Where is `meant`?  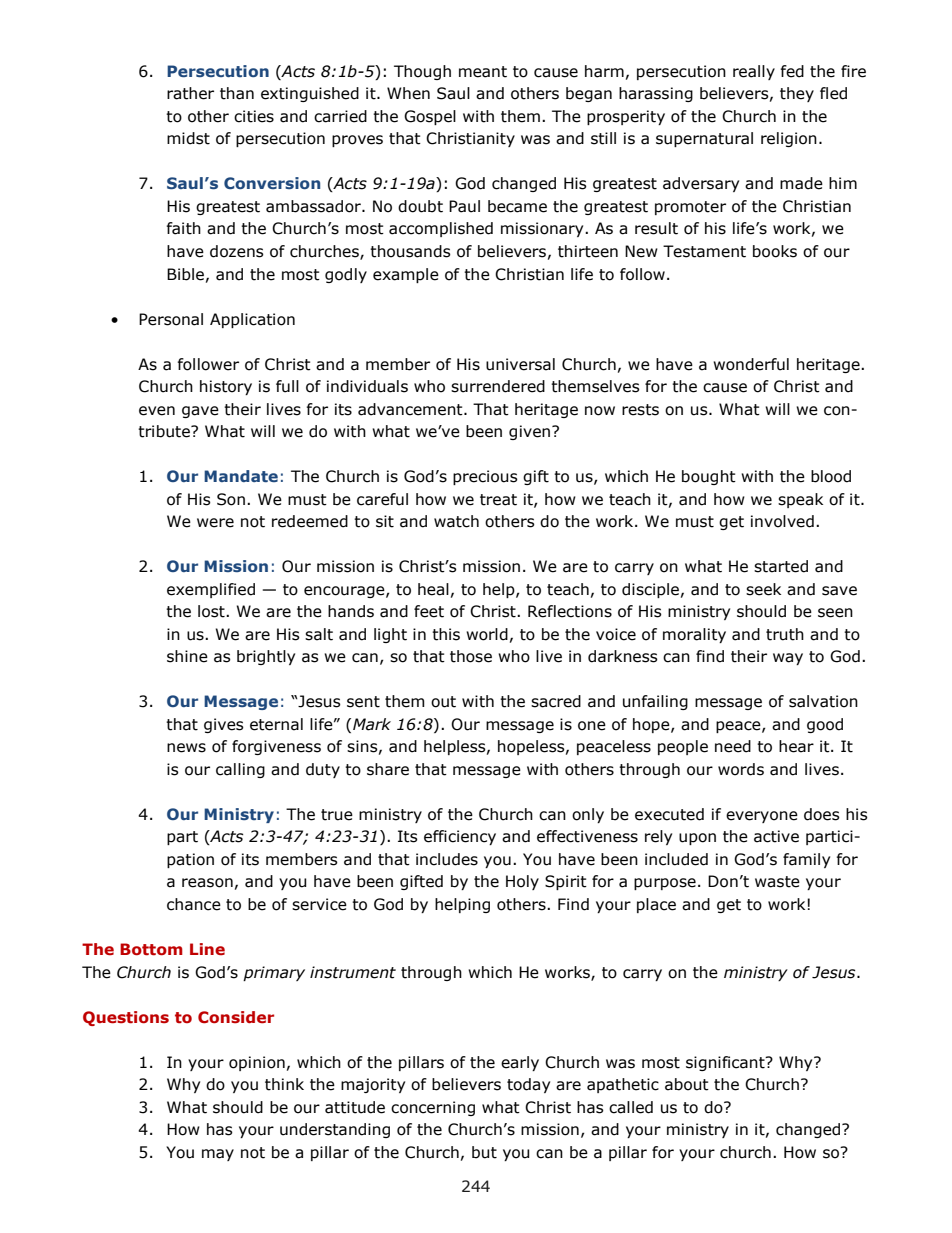
meant is located at coordinates (483, 72).
